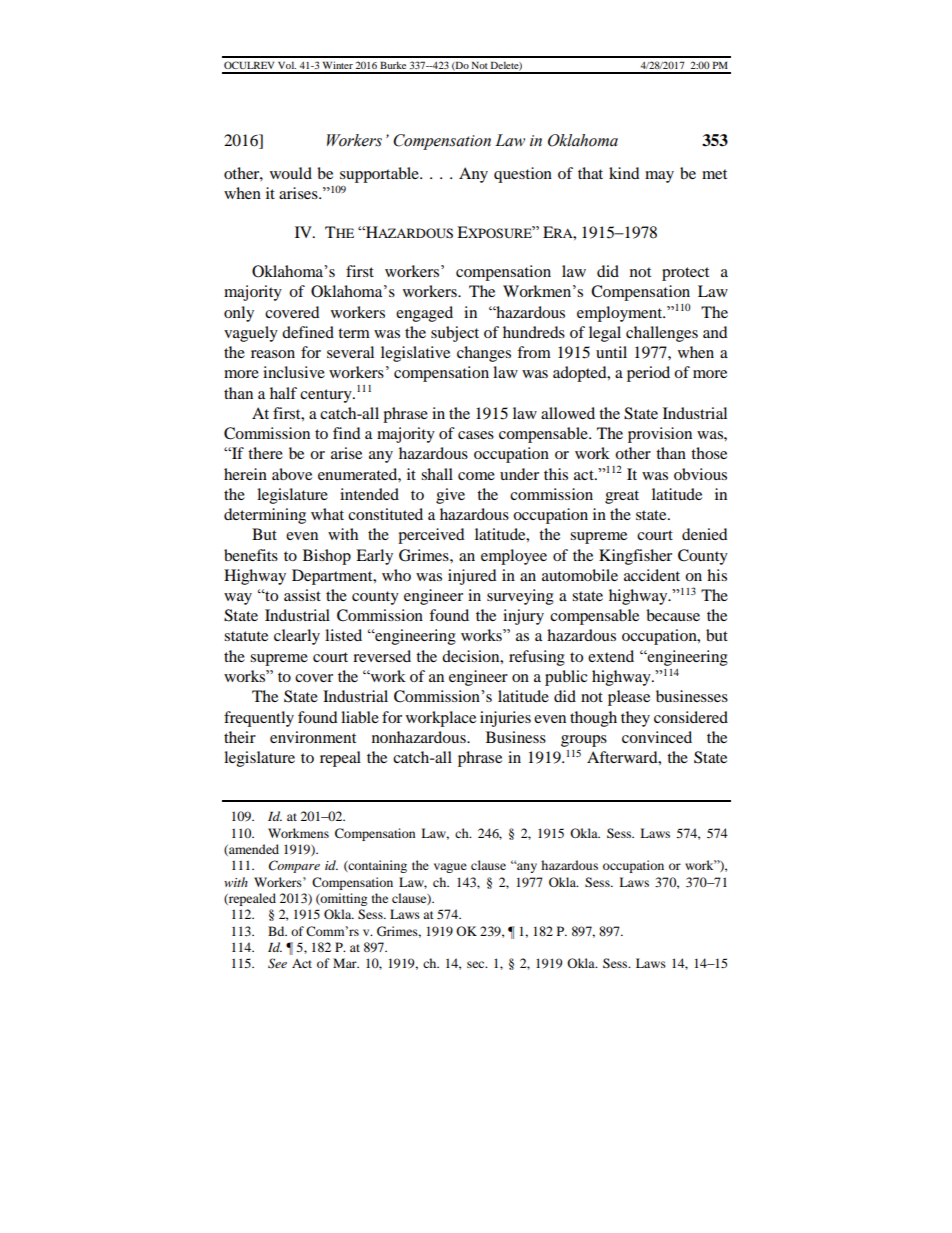  What do you see at coordinates (265, 453) in the screenshot?
I see `there` at bounding box center [265, 453].
